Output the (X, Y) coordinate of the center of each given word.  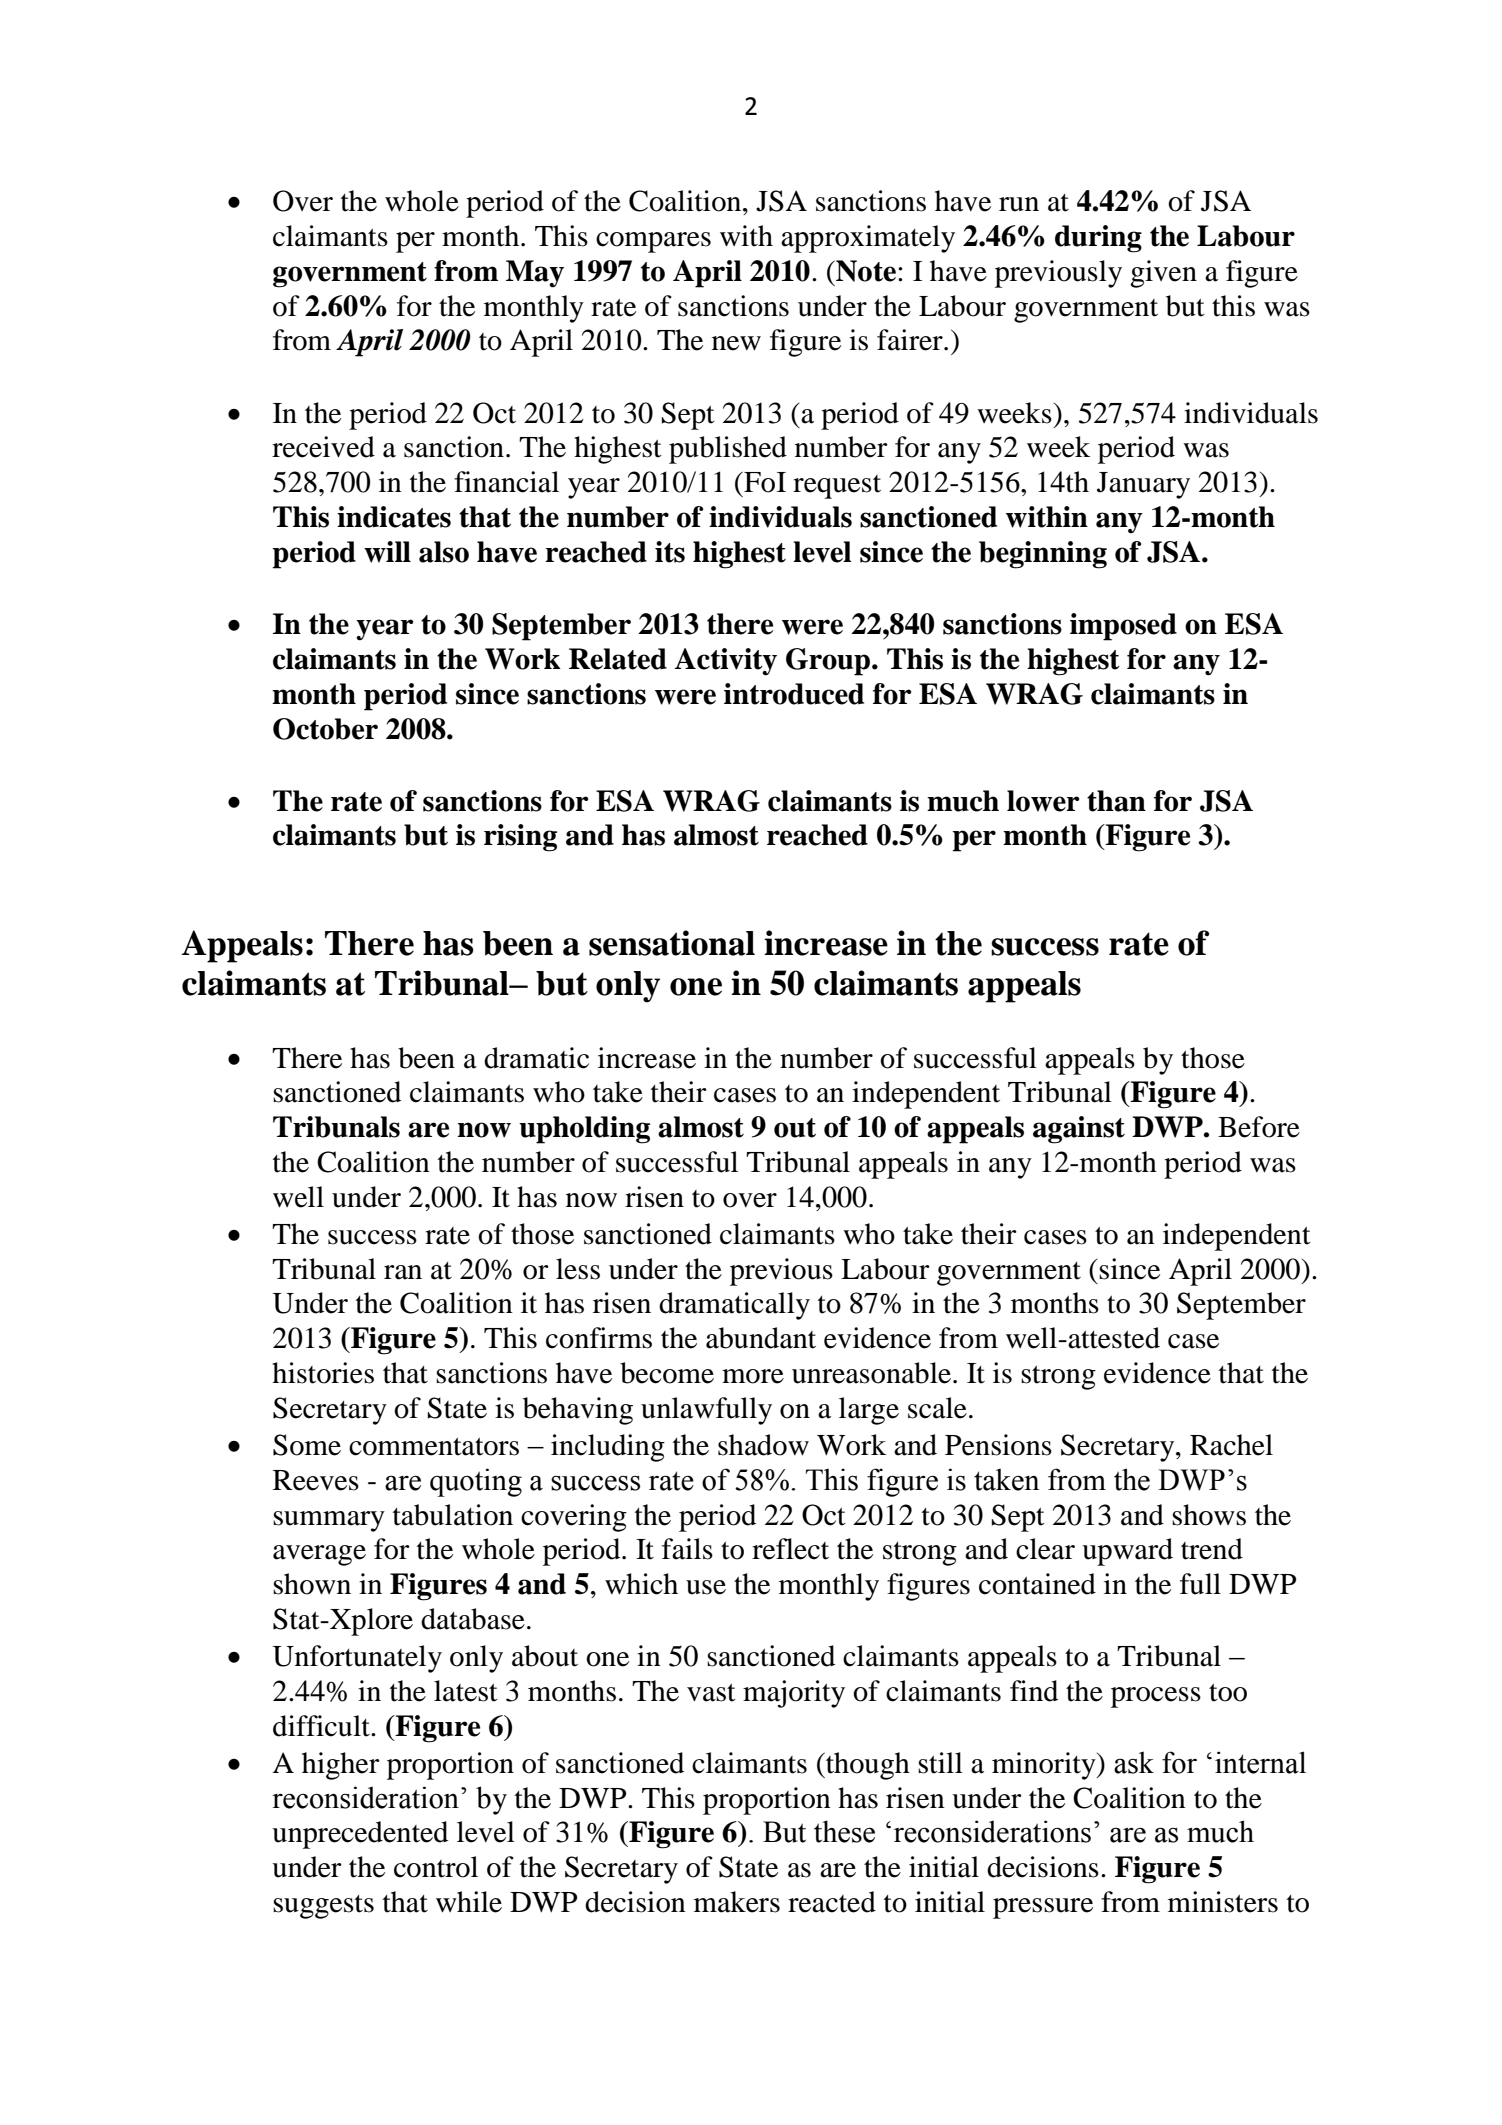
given (1163, 274)
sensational (672, 943)
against (1079, 1130)
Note (865, 271)
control (436, 1867)
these (844, 1831)
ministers (1223, 1902)
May (535, 274)
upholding (584, 1130)
